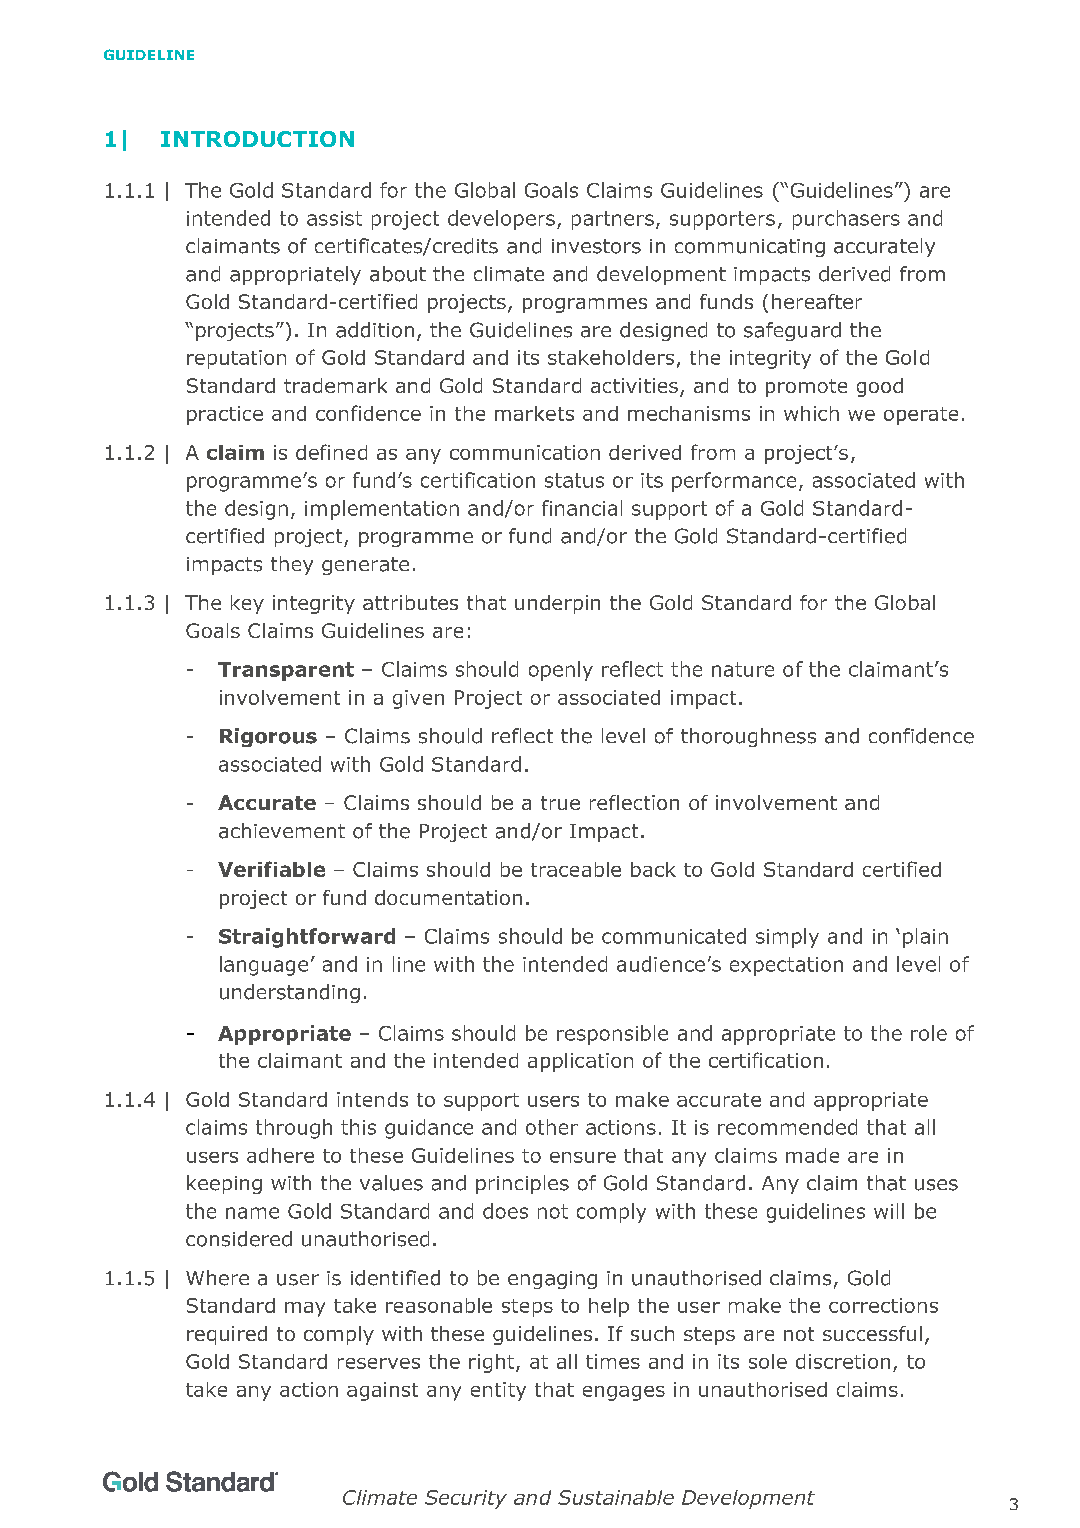  I want to click on Sustainable, so click(616, 1497).
